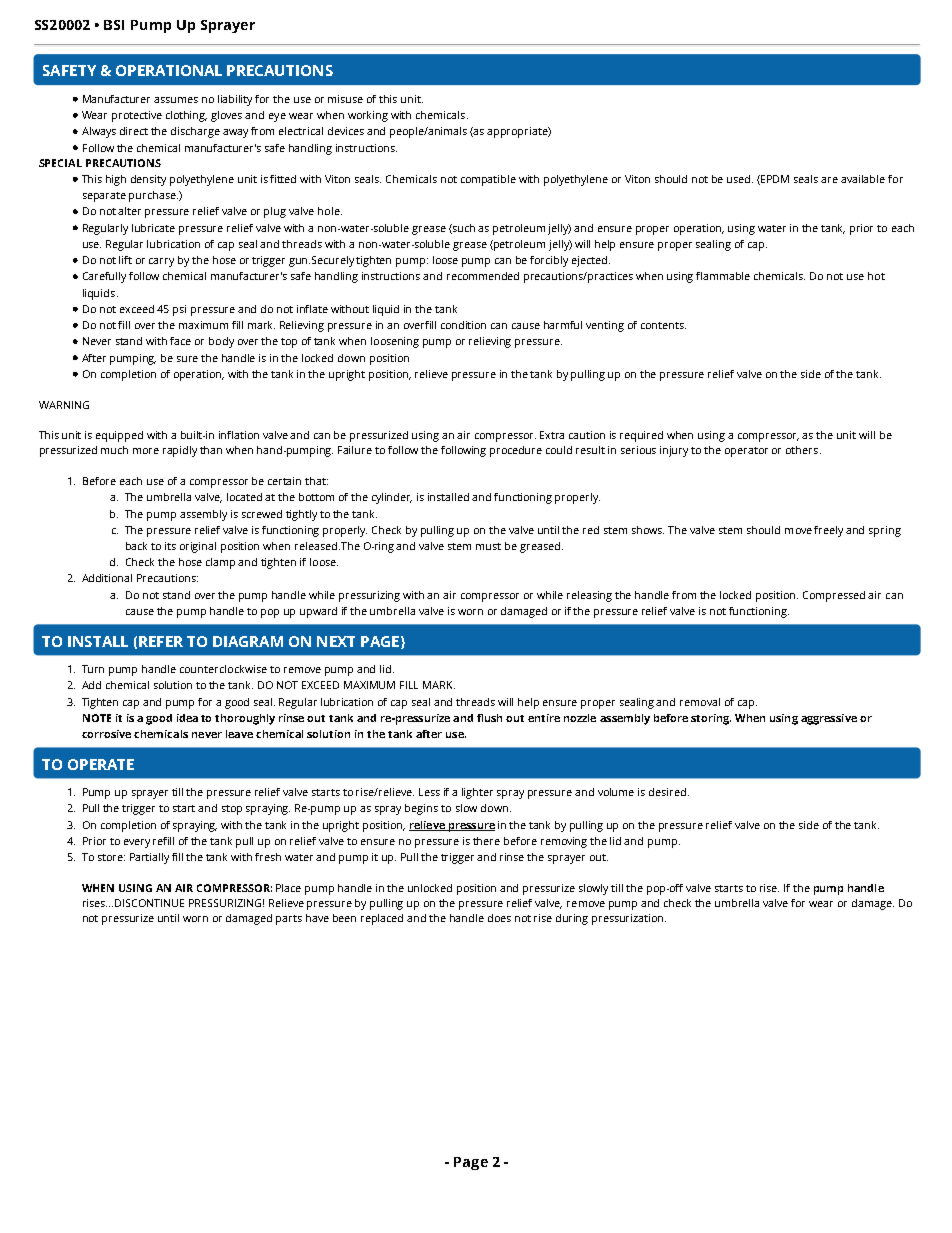 Image resolution: width=952 pixels, height=1233 pixels. I want to click on more, so click(146, 451).
